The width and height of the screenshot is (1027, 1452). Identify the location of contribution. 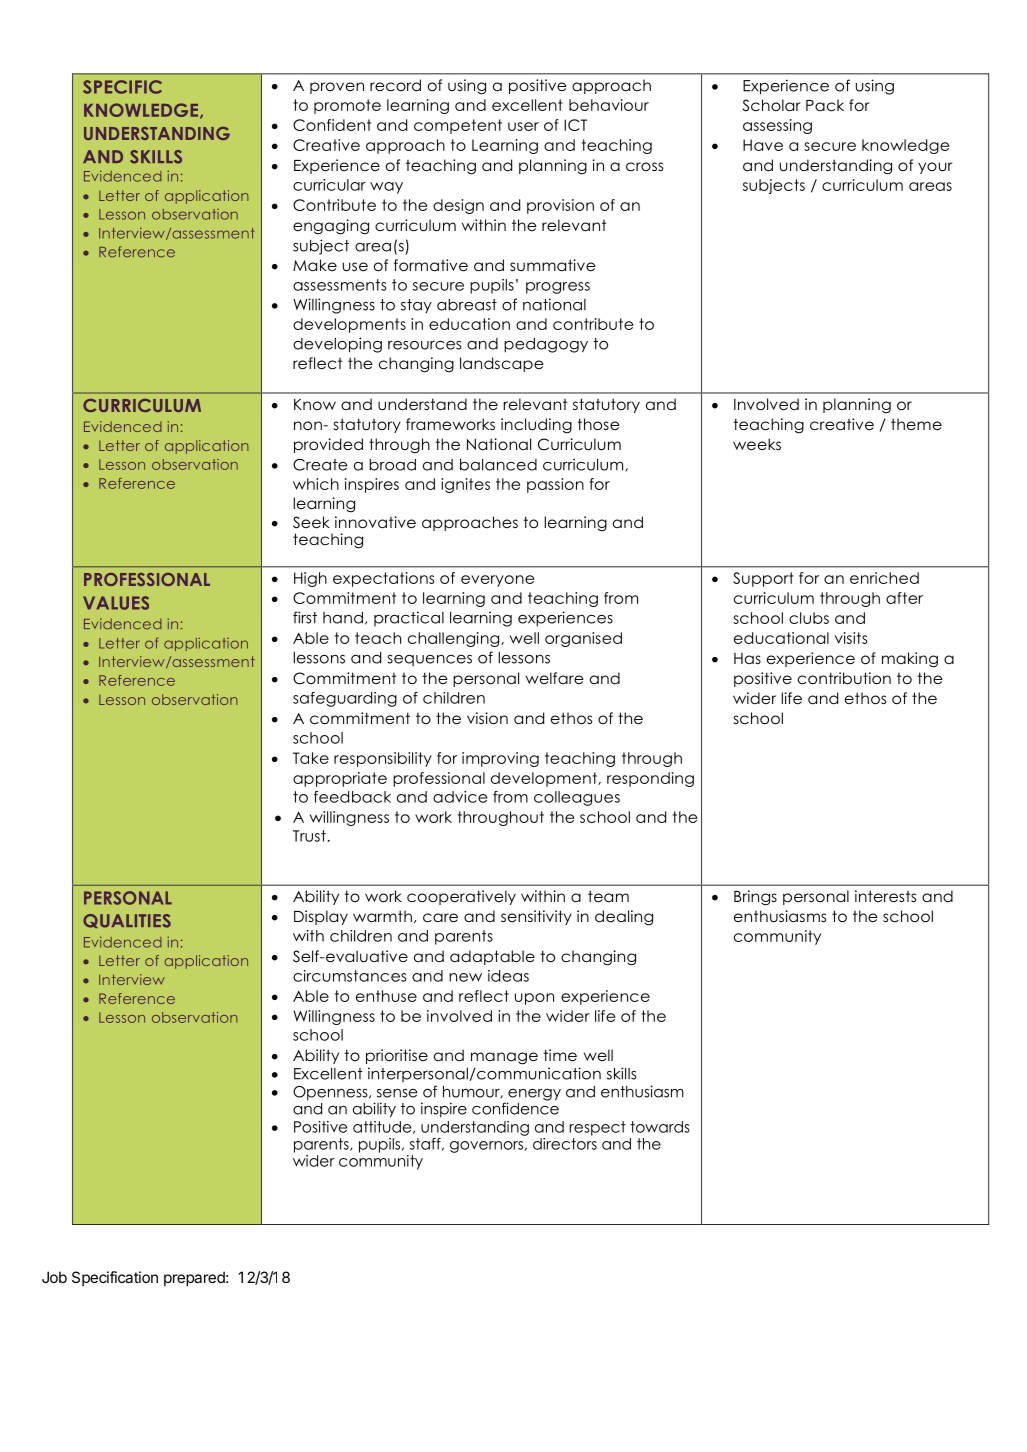
(844, 678).
